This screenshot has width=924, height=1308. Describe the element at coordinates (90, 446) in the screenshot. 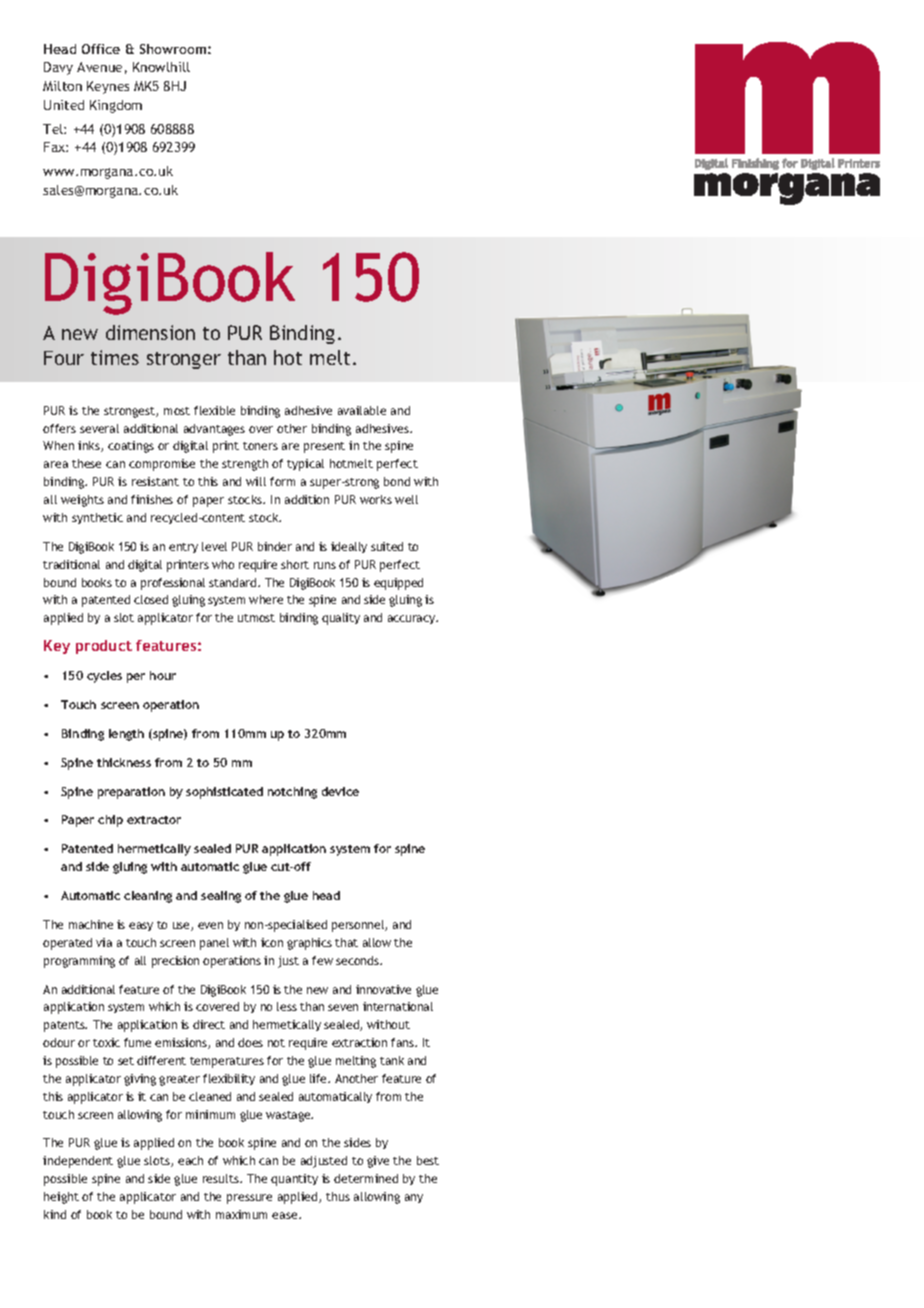

I see `inks` at that location.
